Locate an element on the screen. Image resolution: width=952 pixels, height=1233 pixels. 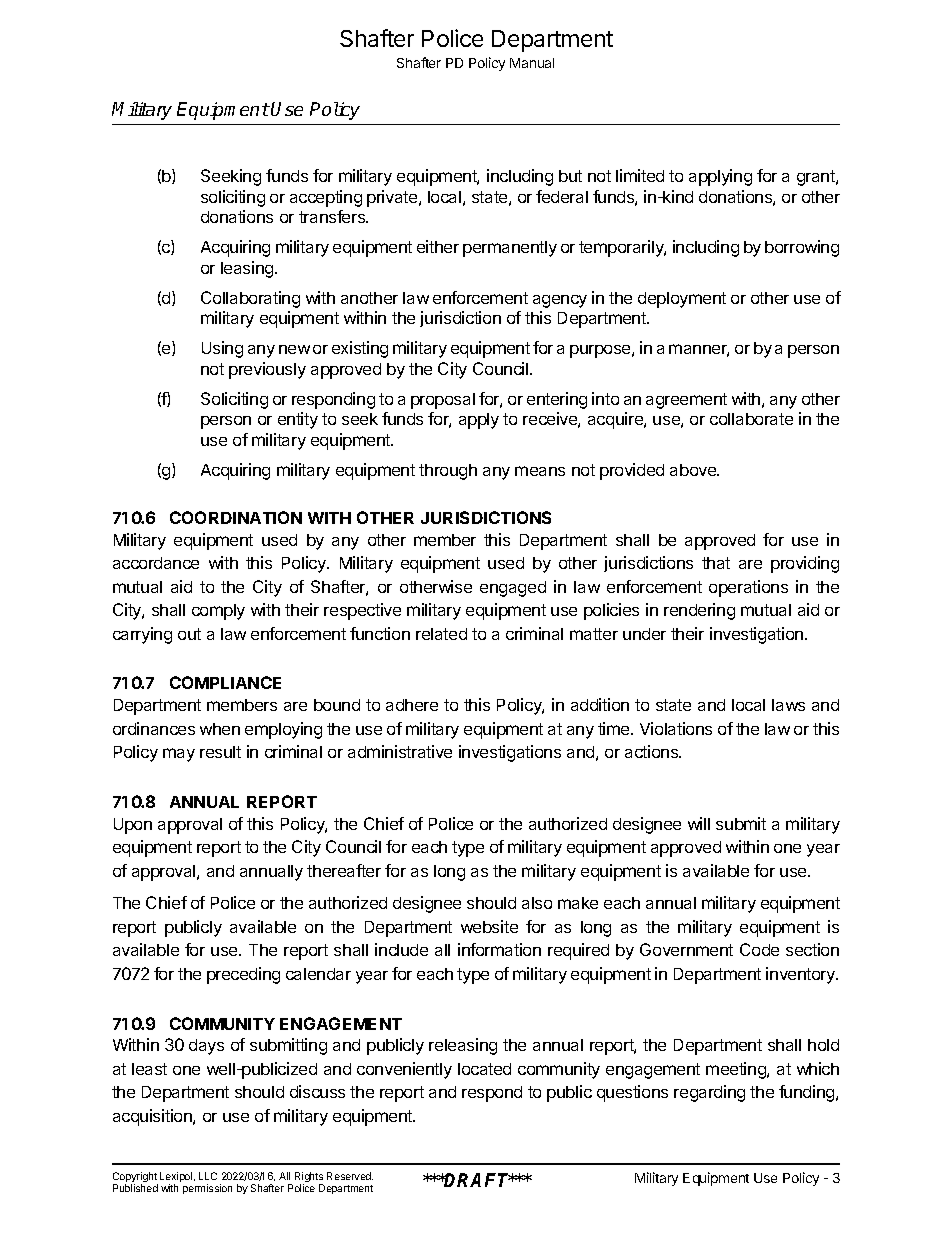
related is located at coordinates (441, 634).
